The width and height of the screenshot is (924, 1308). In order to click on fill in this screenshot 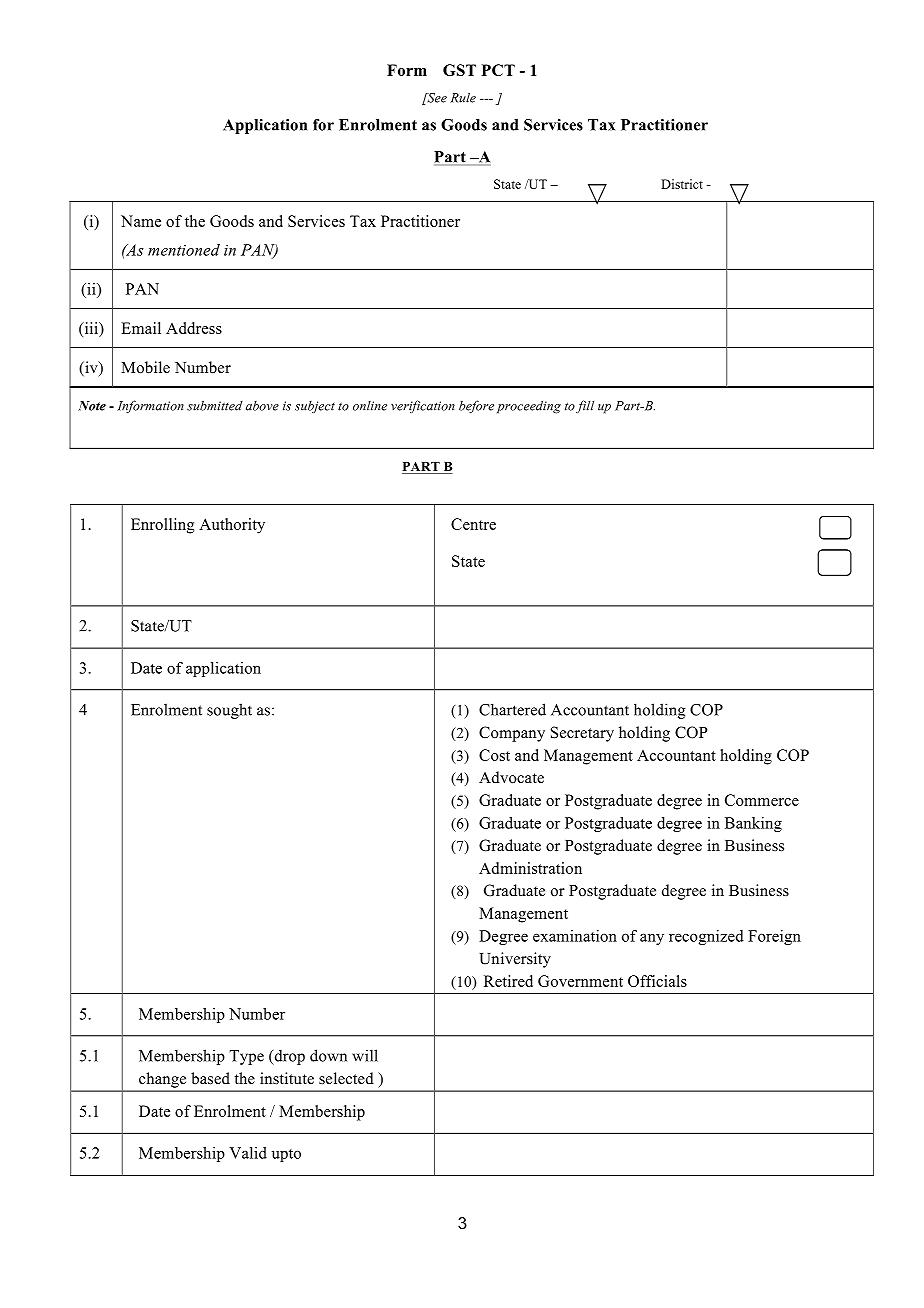, I will do `click(585, 406)`.
